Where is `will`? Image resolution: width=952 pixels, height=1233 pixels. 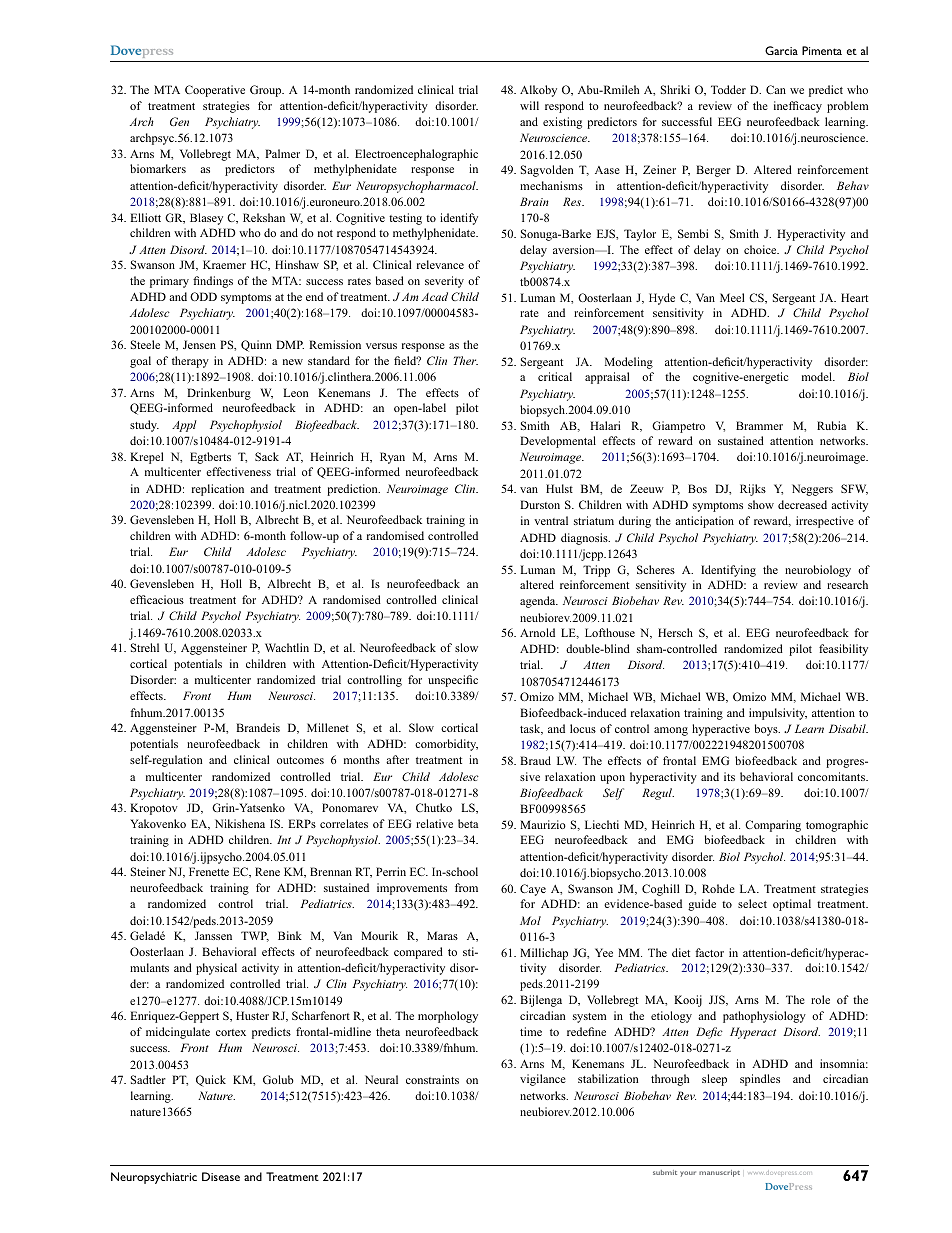
will is located at coordinates (529, 105).
